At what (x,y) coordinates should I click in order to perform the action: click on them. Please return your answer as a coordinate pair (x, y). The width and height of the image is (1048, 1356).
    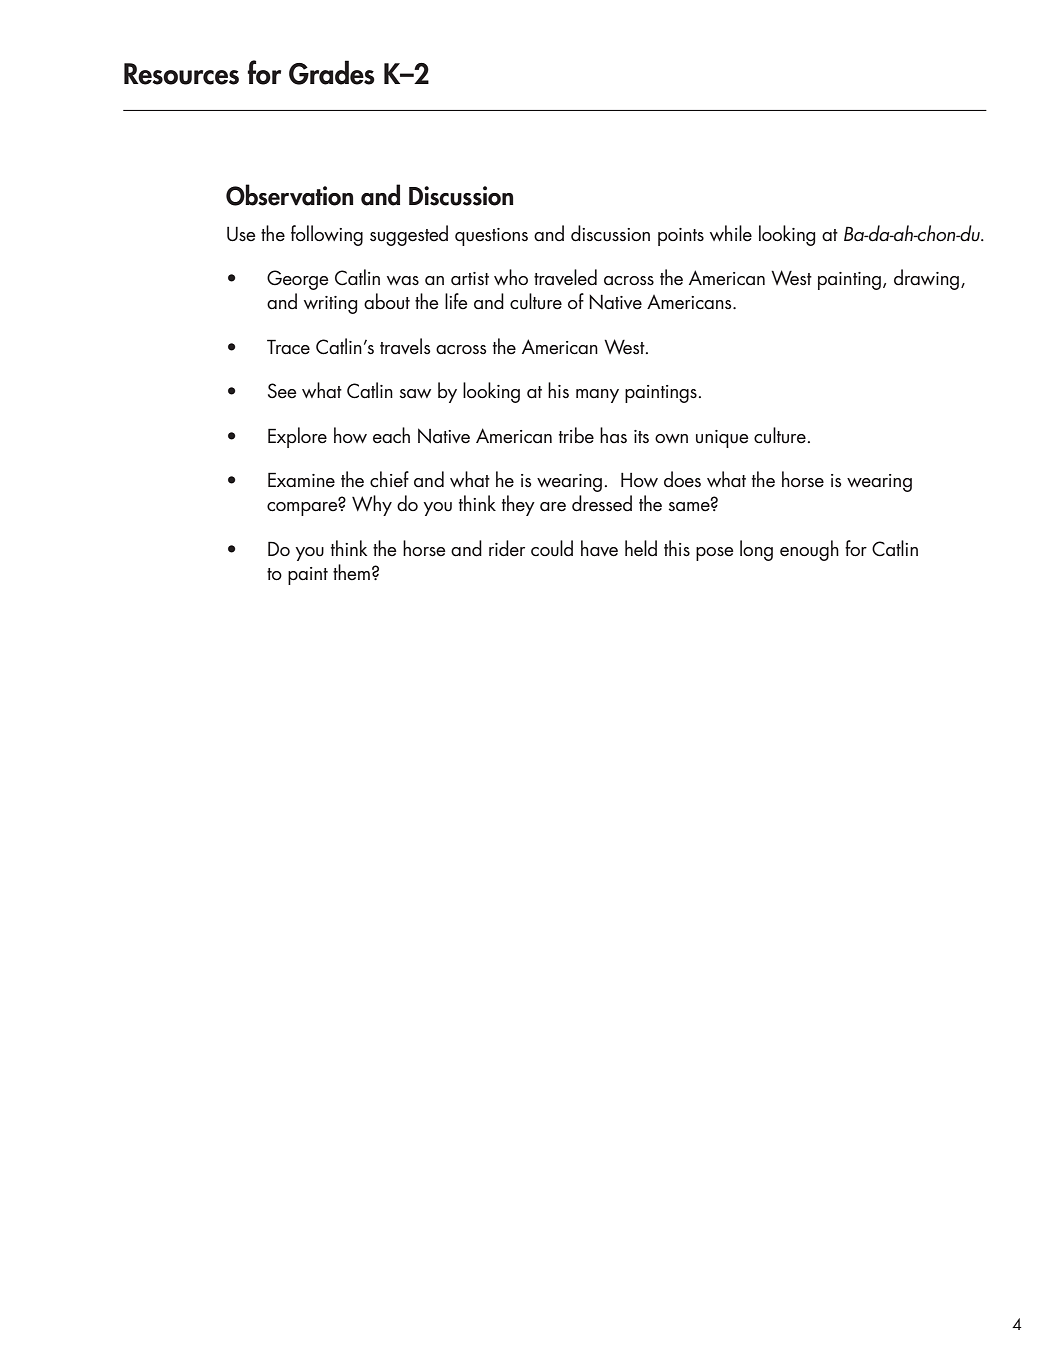
    Looking at the image, I should click on (351, 572).
